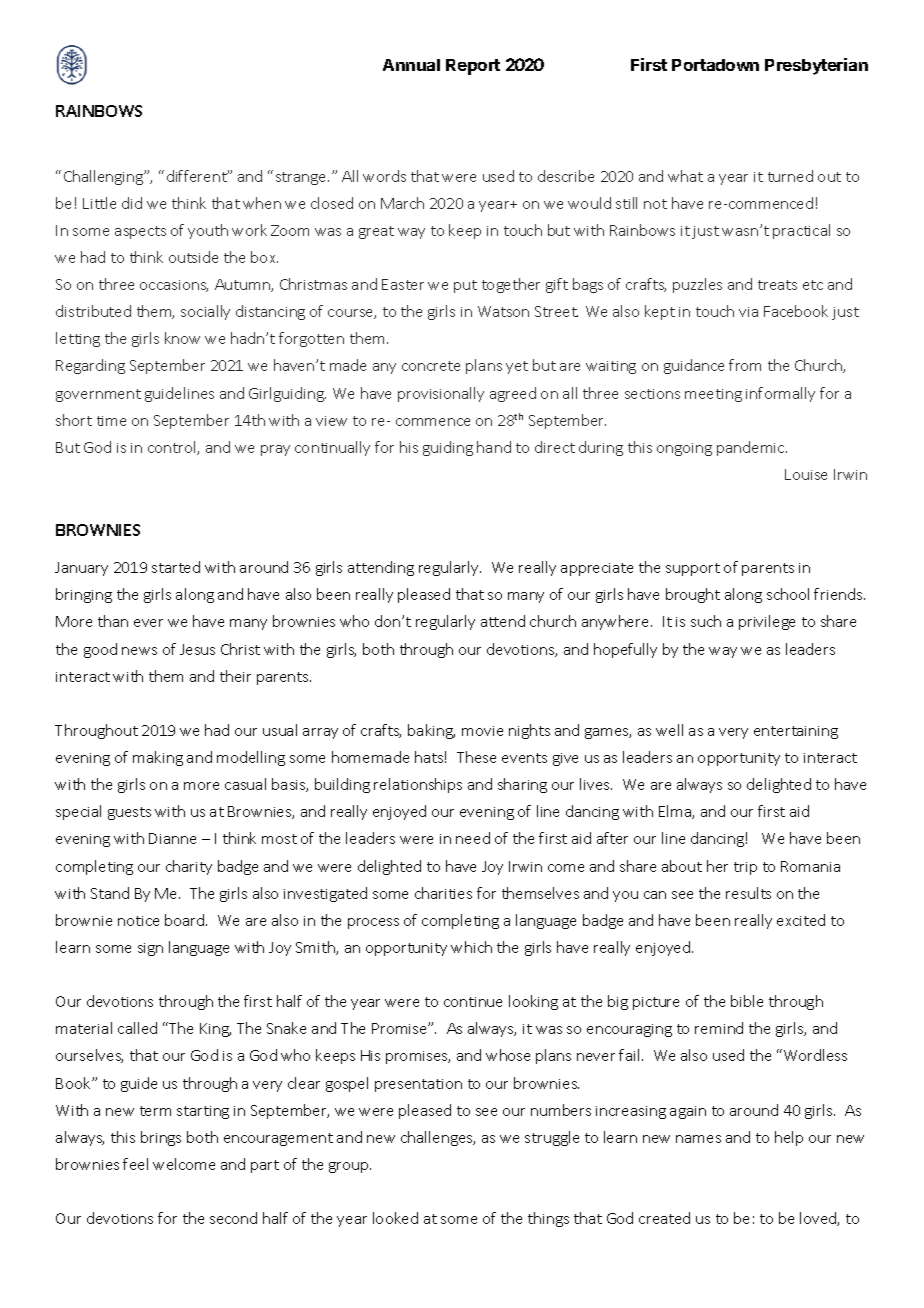 This screenshot has height=1308, width=924. What do you see at coordinates (816, 66) in the screenshot?
I see `Presbyterian` at bounding box center [816, 66].
